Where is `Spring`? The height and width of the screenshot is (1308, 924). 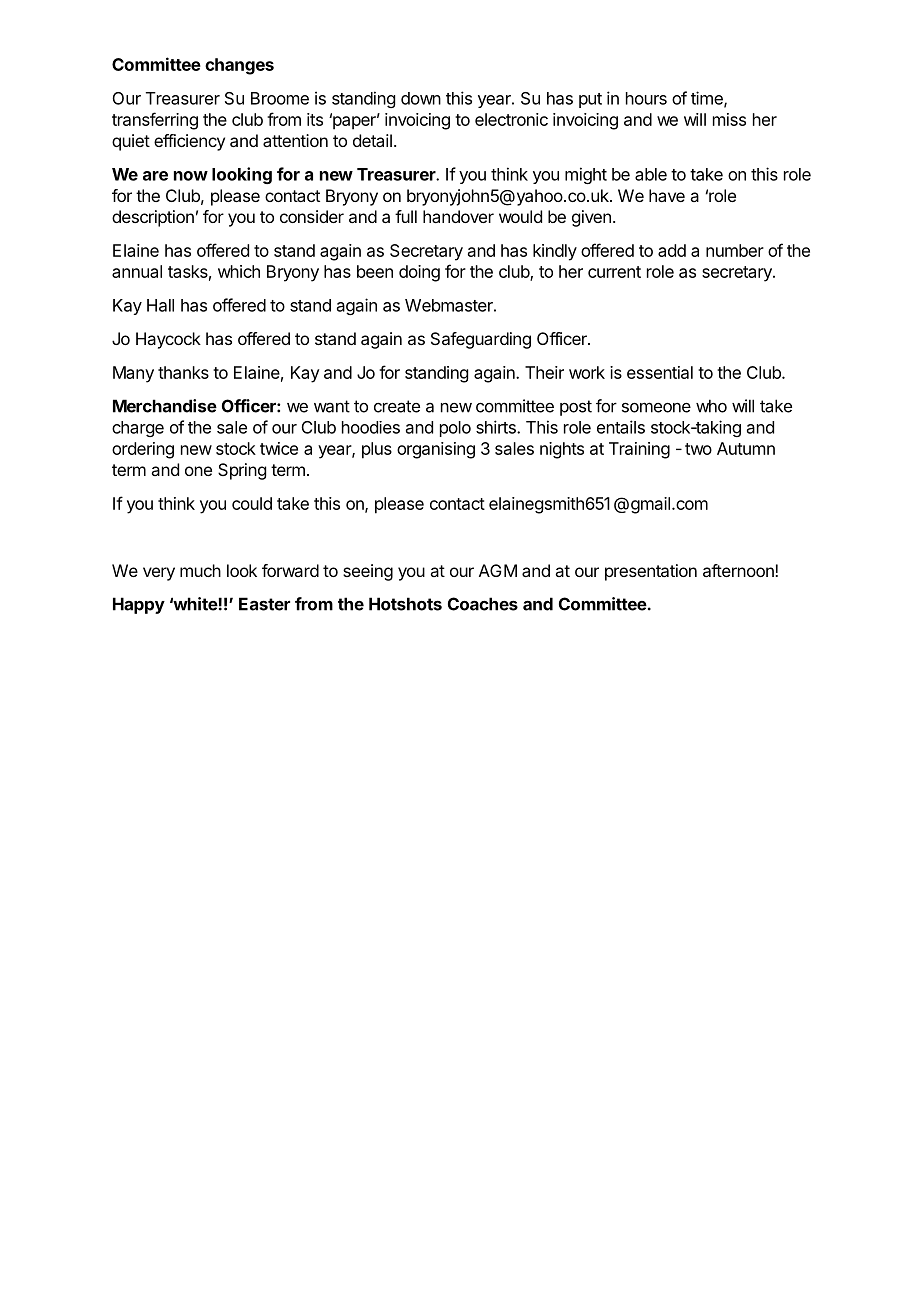
Spring is located at coordinates (242, 471).
